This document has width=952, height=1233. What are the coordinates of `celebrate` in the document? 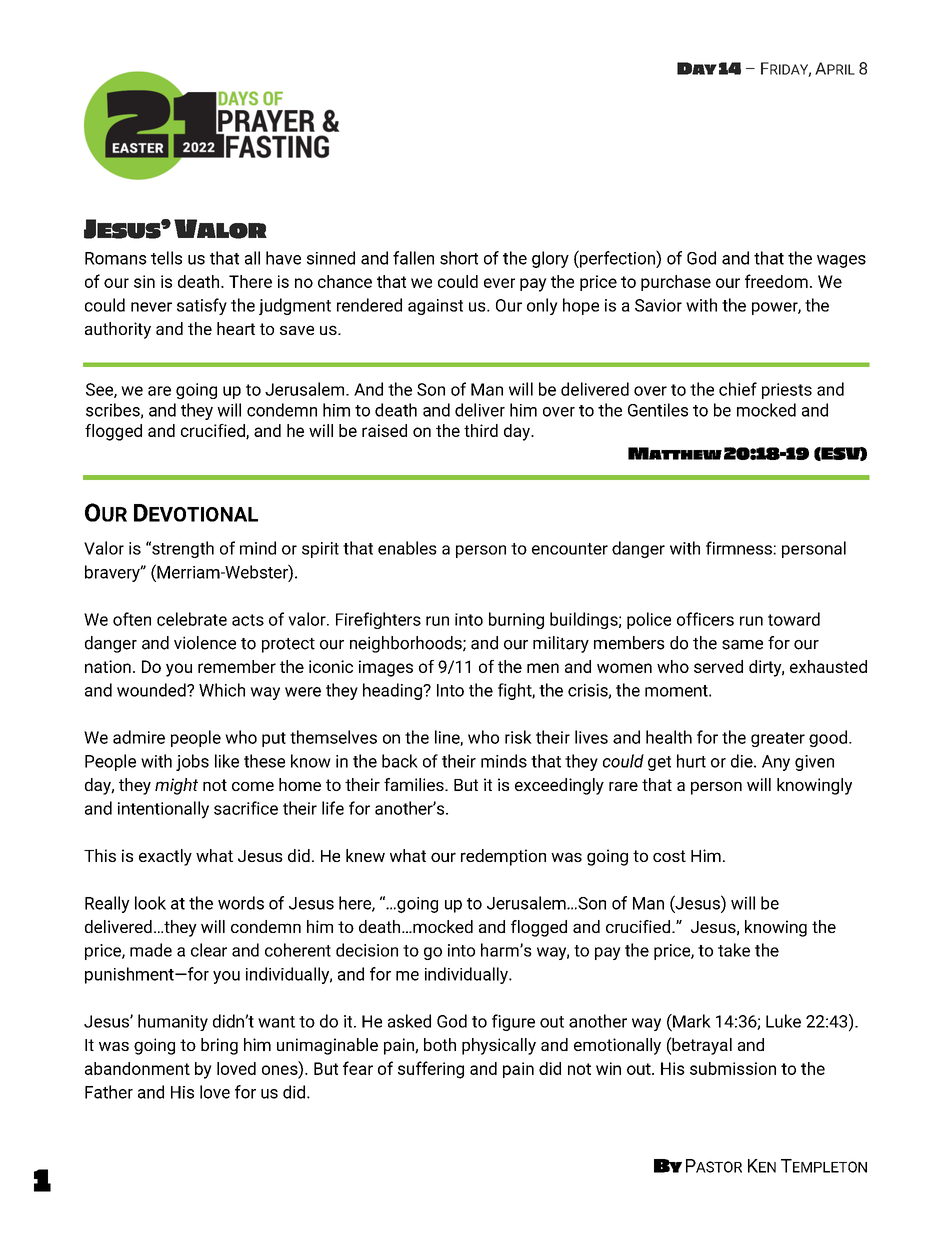 It's located at (192, 619).
